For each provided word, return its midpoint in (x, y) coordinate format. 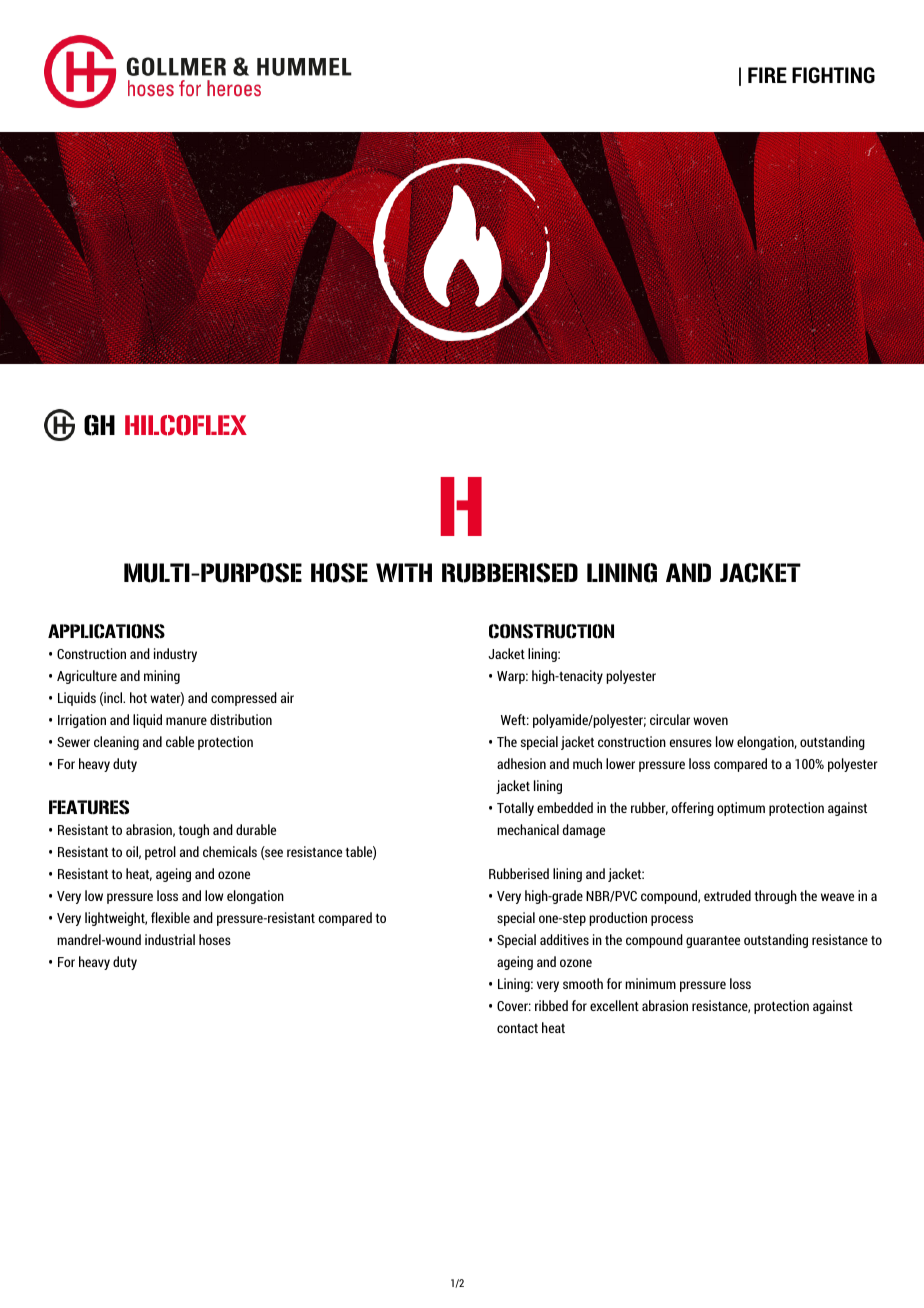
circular (670, 719)
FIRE (767, 75)
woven (710, 721)
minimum (650, 983)
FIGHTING (833, 75)
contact (517, 1028)
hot (138, 697)
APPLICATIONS (106, 631)
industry (175, 655)
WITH (404, 572)
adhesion (521, 763)
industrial (170, 939)
